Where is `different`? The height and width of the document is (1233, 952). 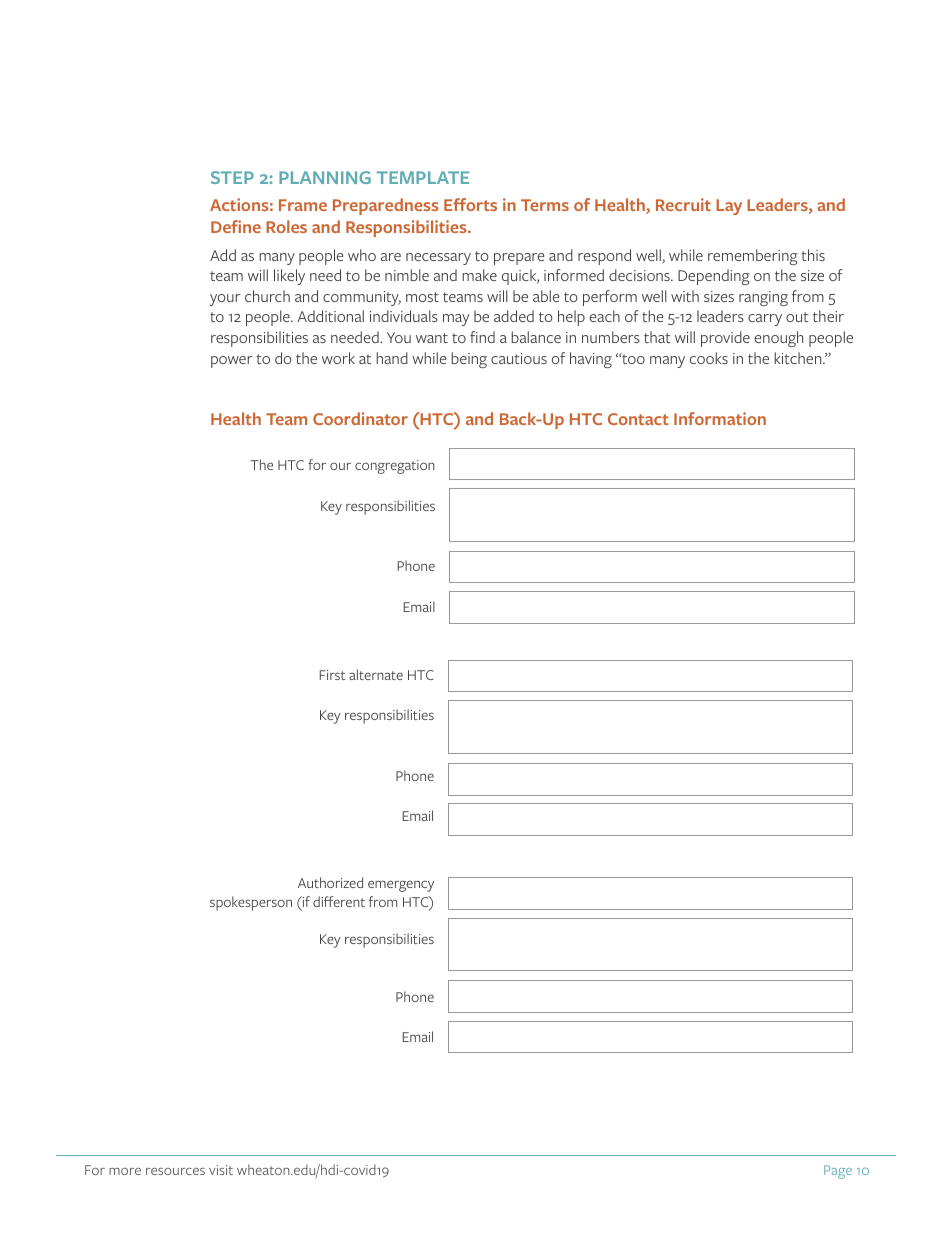 different is located at coordinates (339, 901).
